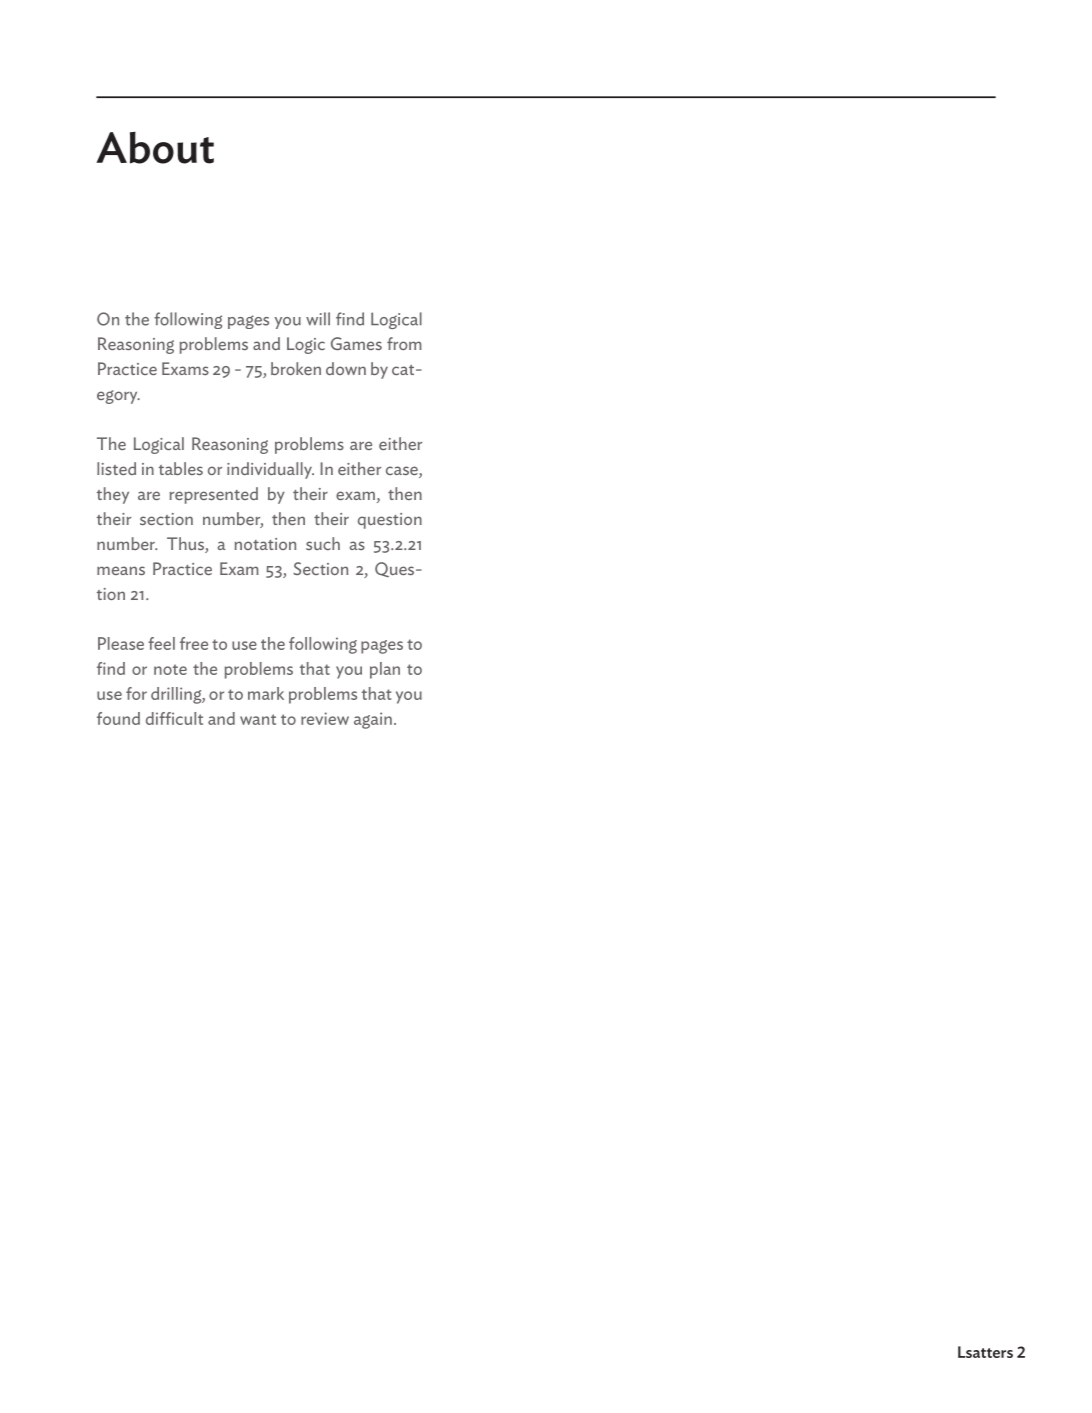 The width and height of the screenshot is (1092, 1413). I want to click on individually, so click(270, 470).
